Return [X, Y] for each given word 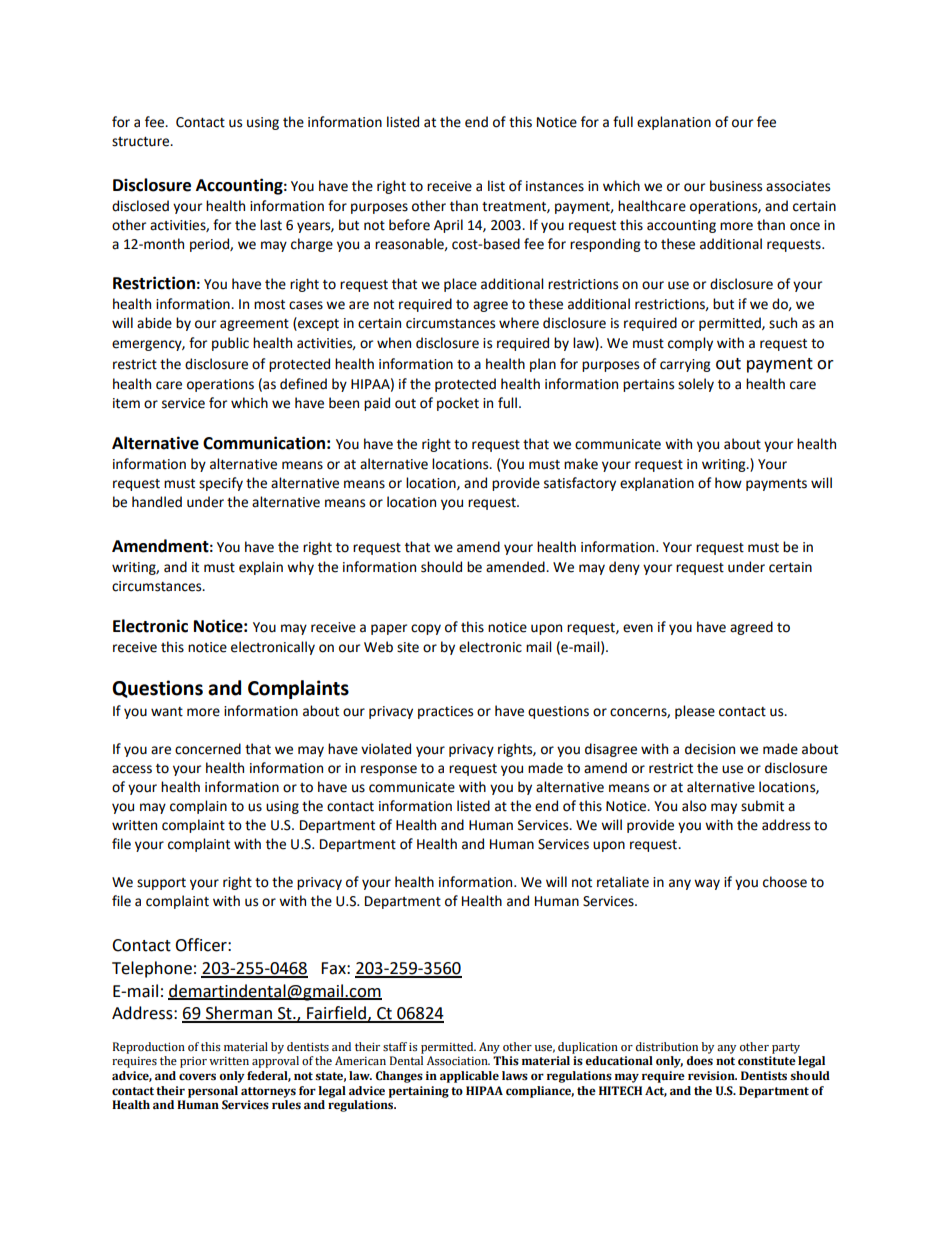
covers [197, 1077]
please [695, 712]
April [448, 226]
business [736, 186]
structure [142, 142]
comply [690, 344]
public [230, 344]
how [728, 483]
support [161, 884]
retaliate [623, 882]
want [167, 712]
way [707, 884]
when [394, 343]
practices [445, 712]
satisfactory [580, 484]
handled [157, 502]
